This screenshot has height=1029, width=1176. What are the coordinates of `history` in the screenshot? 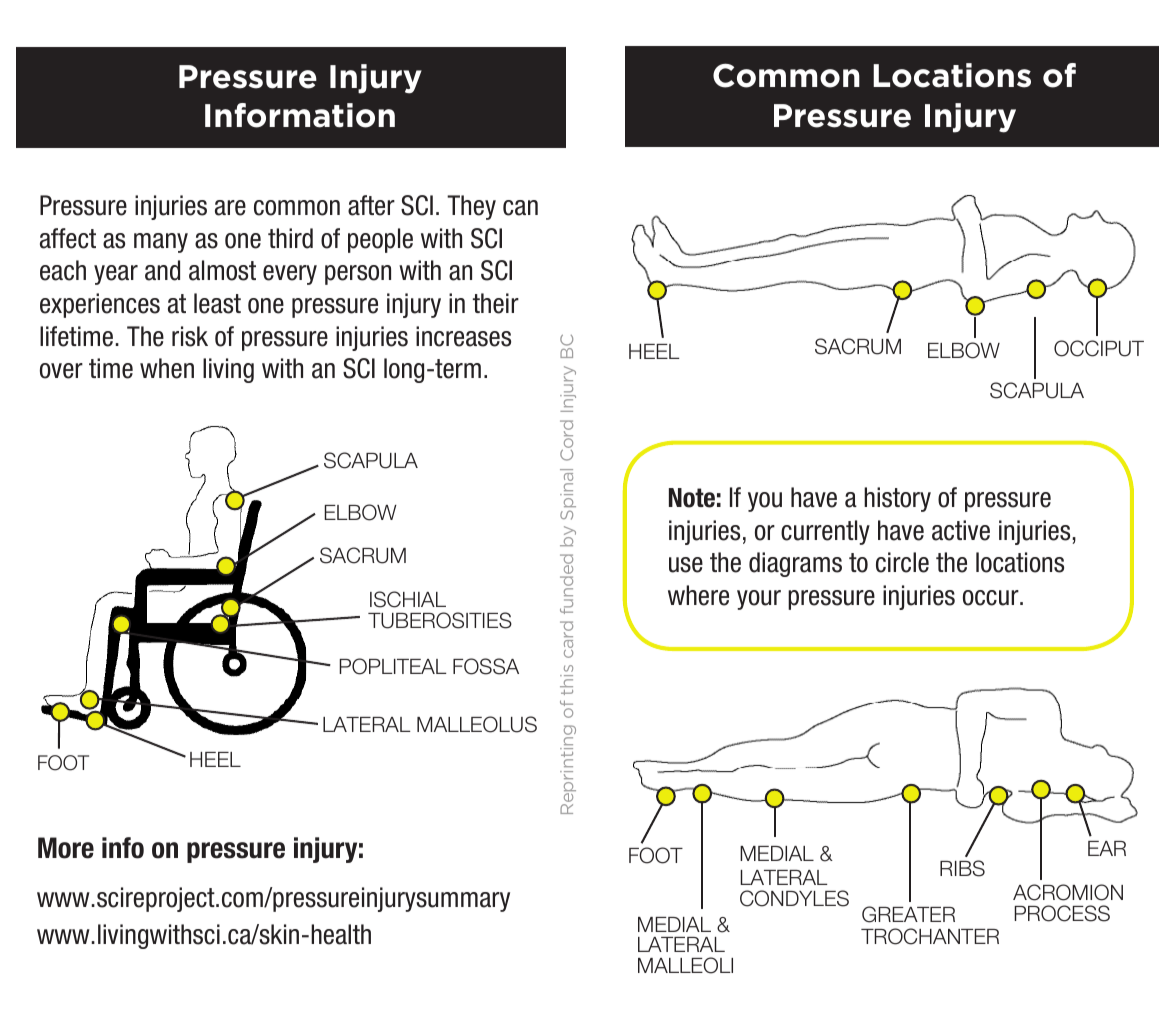 It's located at (897, 499).
